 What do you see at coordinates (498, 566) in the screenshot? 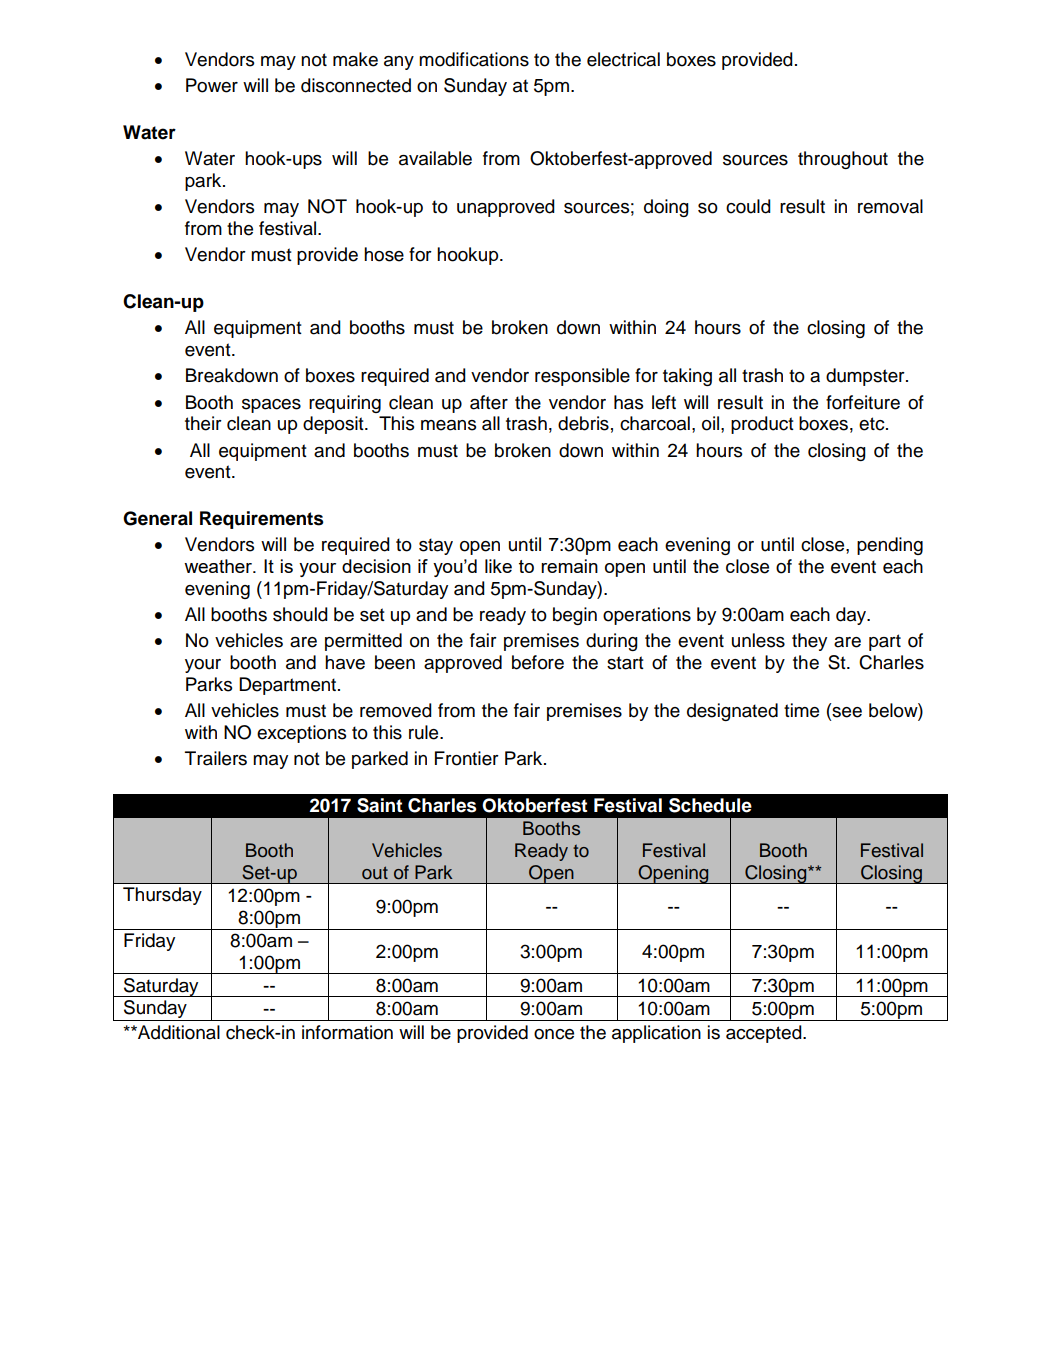
I see `like` at bounding box center [498, 566].
